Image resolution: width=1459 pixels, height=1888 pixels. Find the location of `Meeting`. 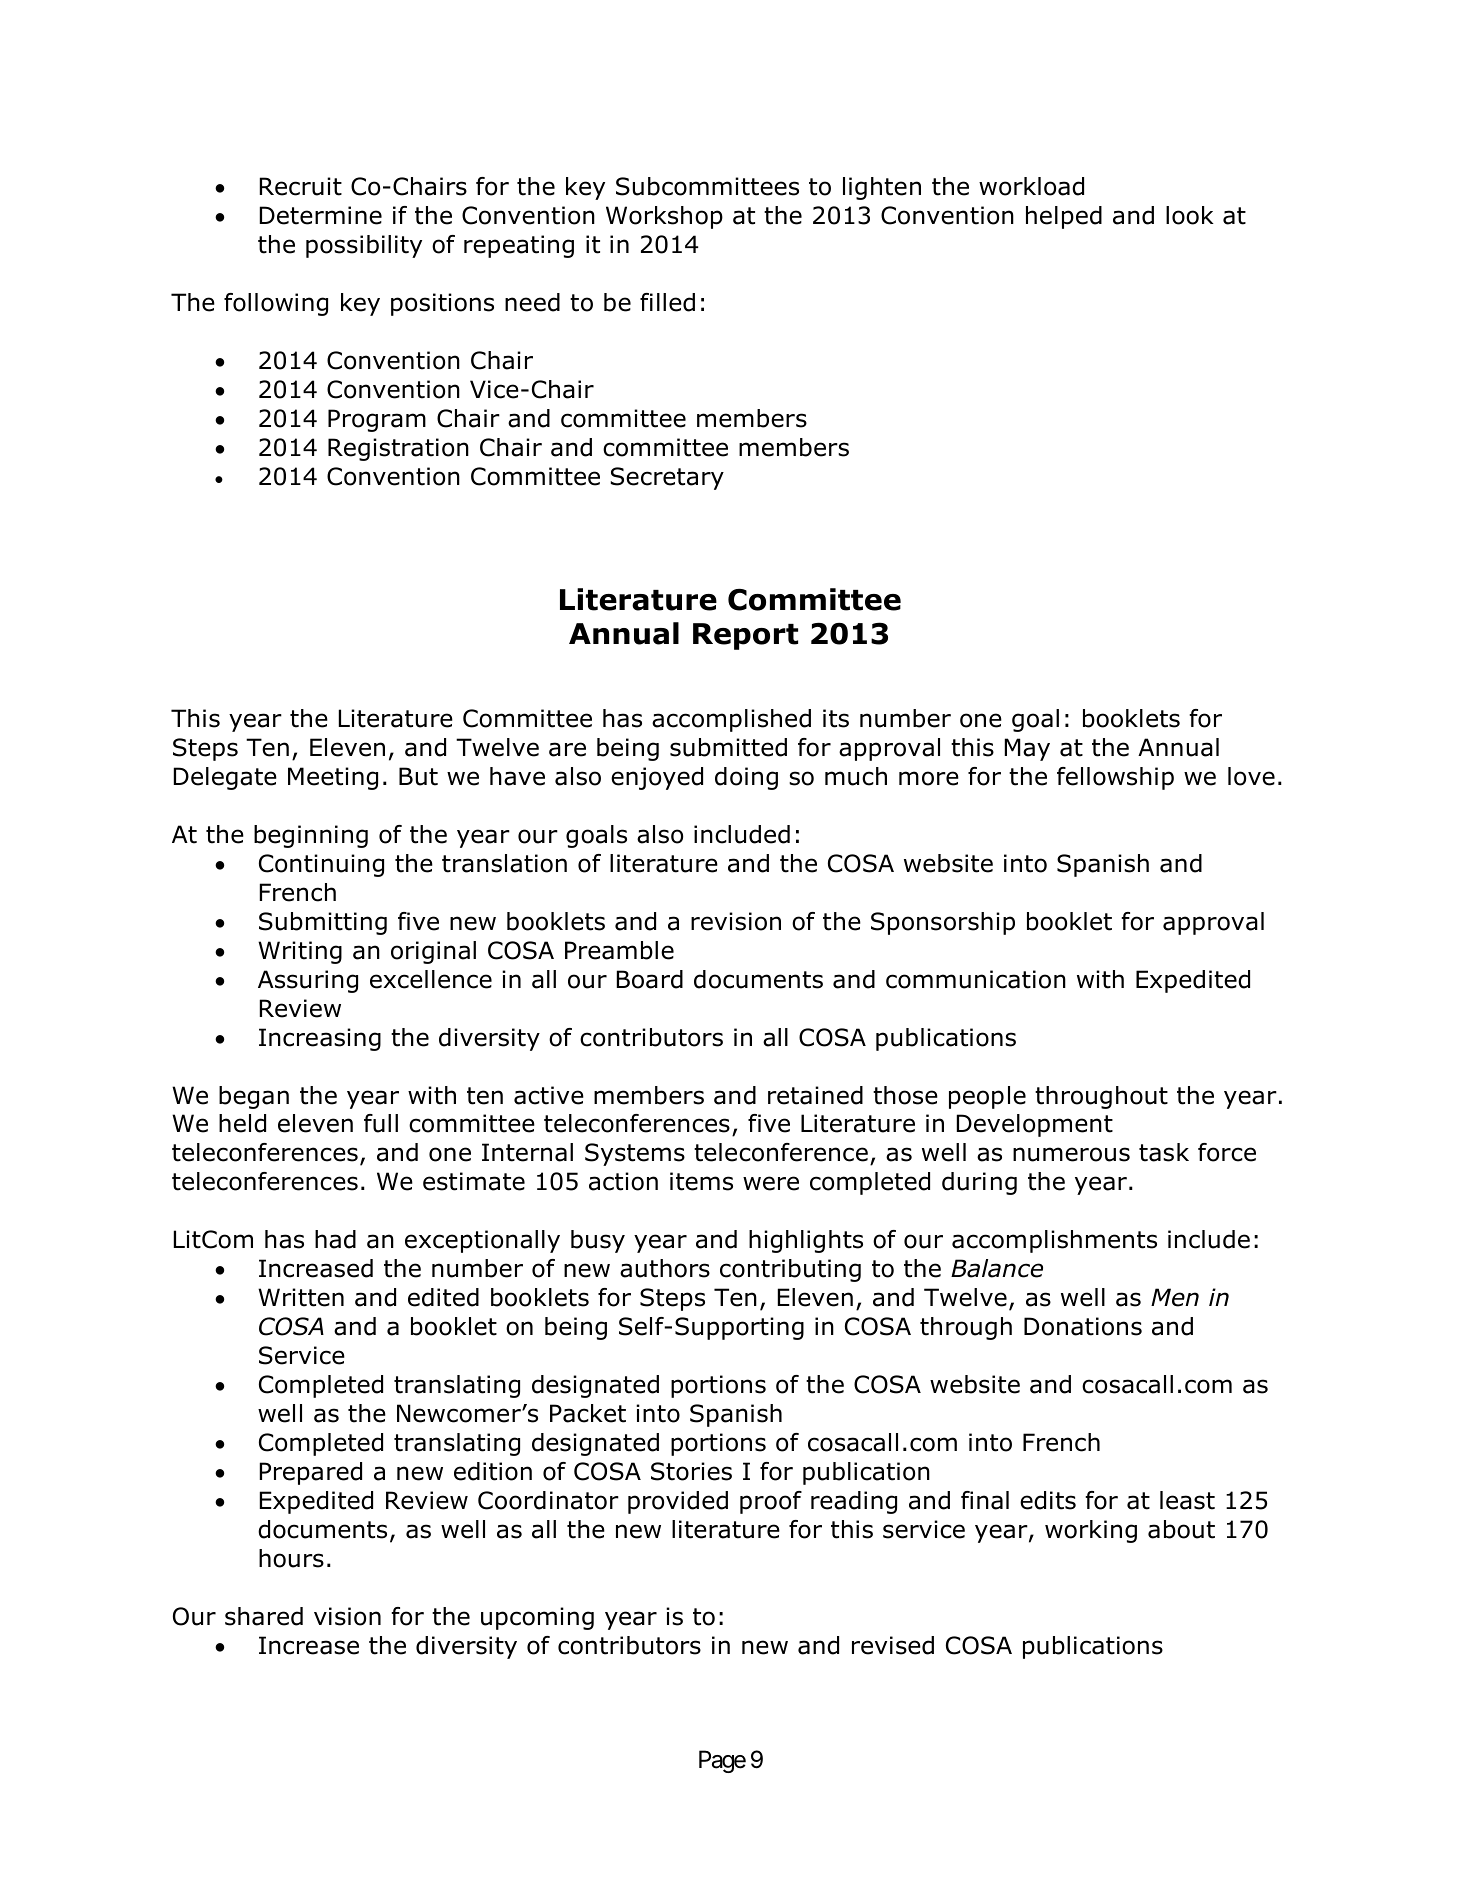

Meeting is located at coordinates (333, 778).
